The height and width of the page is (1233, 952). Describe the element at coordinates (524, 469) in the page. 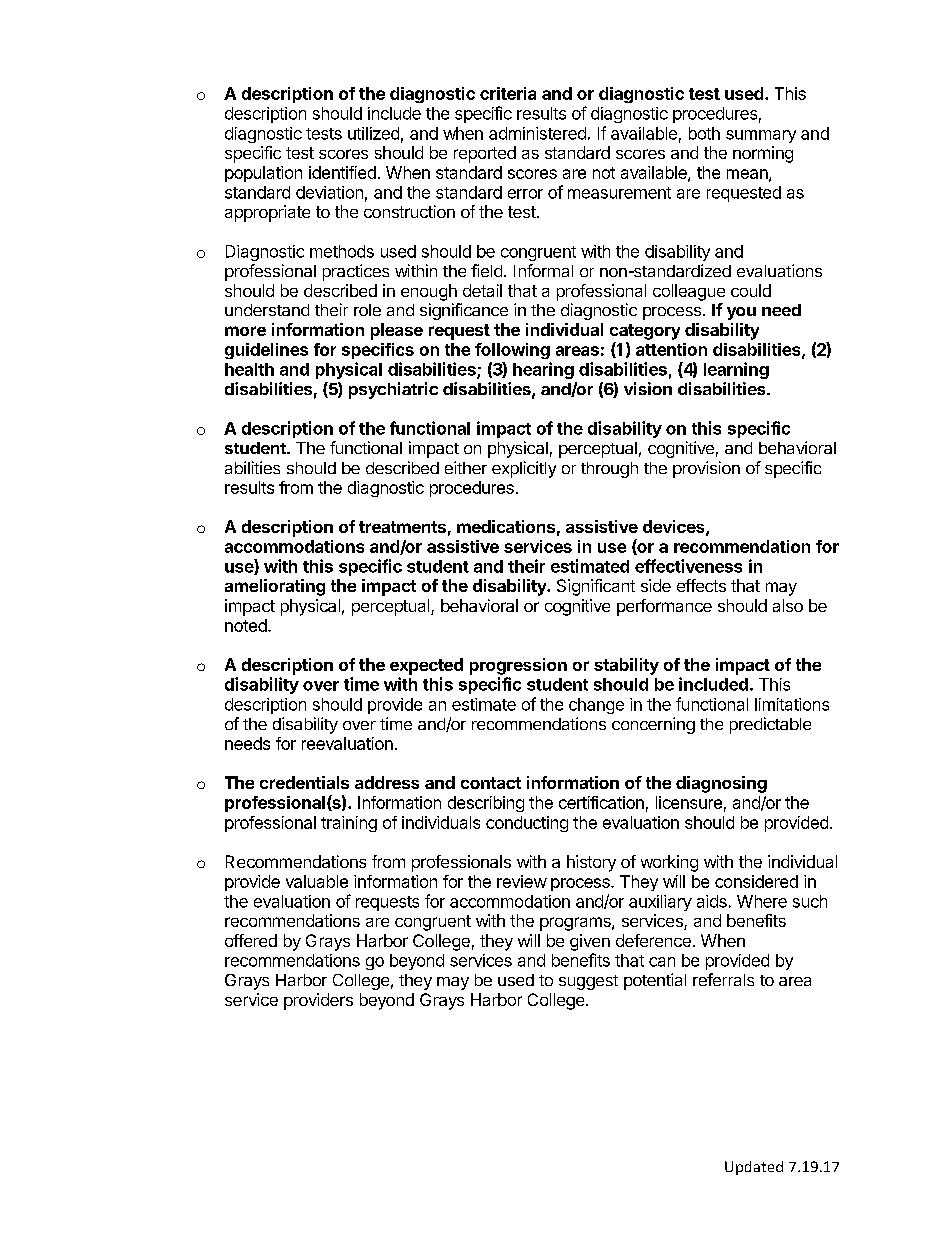

I see `explicitly` at that location.
